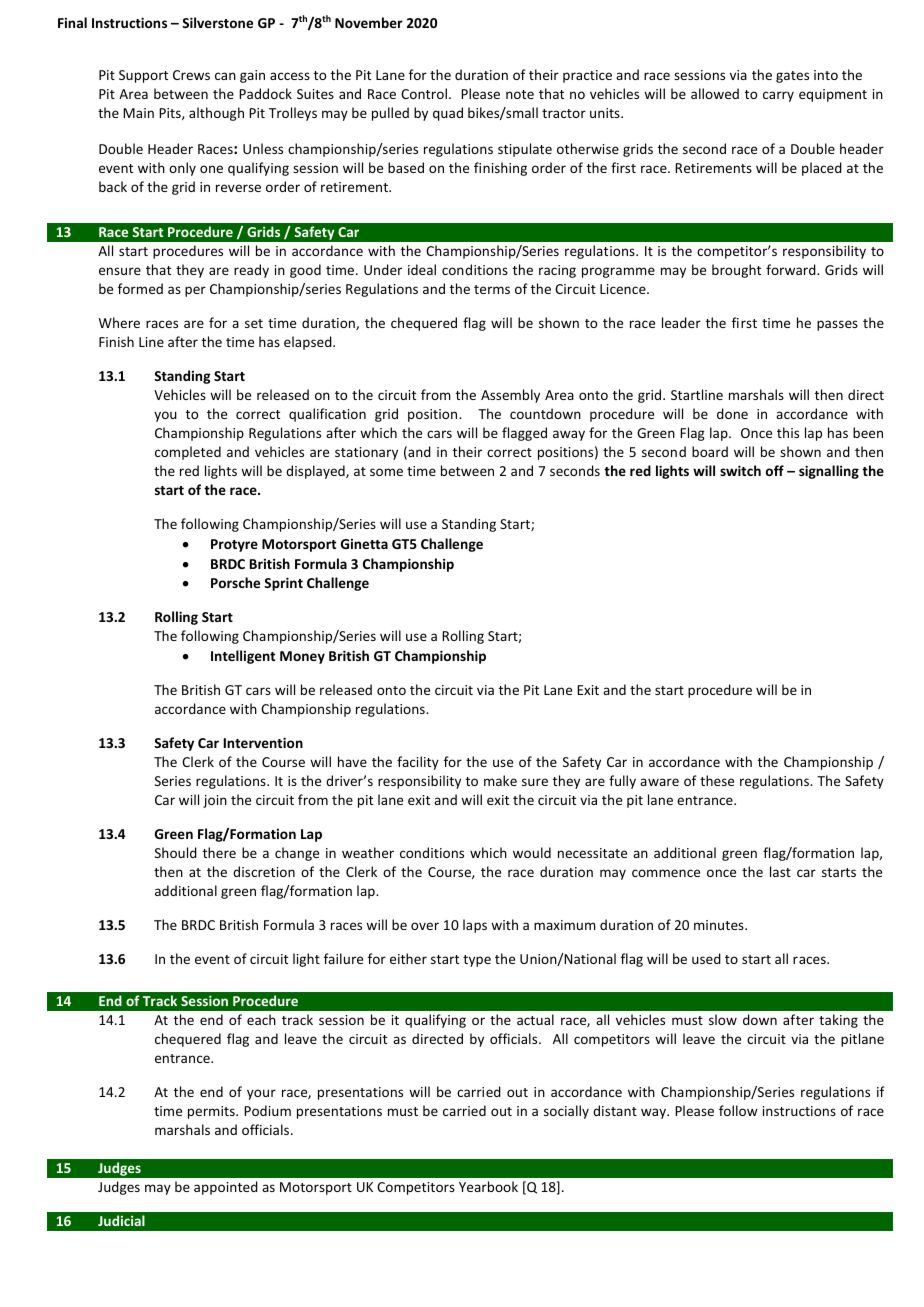  What do you see at coordinates (215, 801) in the image?
I see `join` at bounding box center [215, 801].
